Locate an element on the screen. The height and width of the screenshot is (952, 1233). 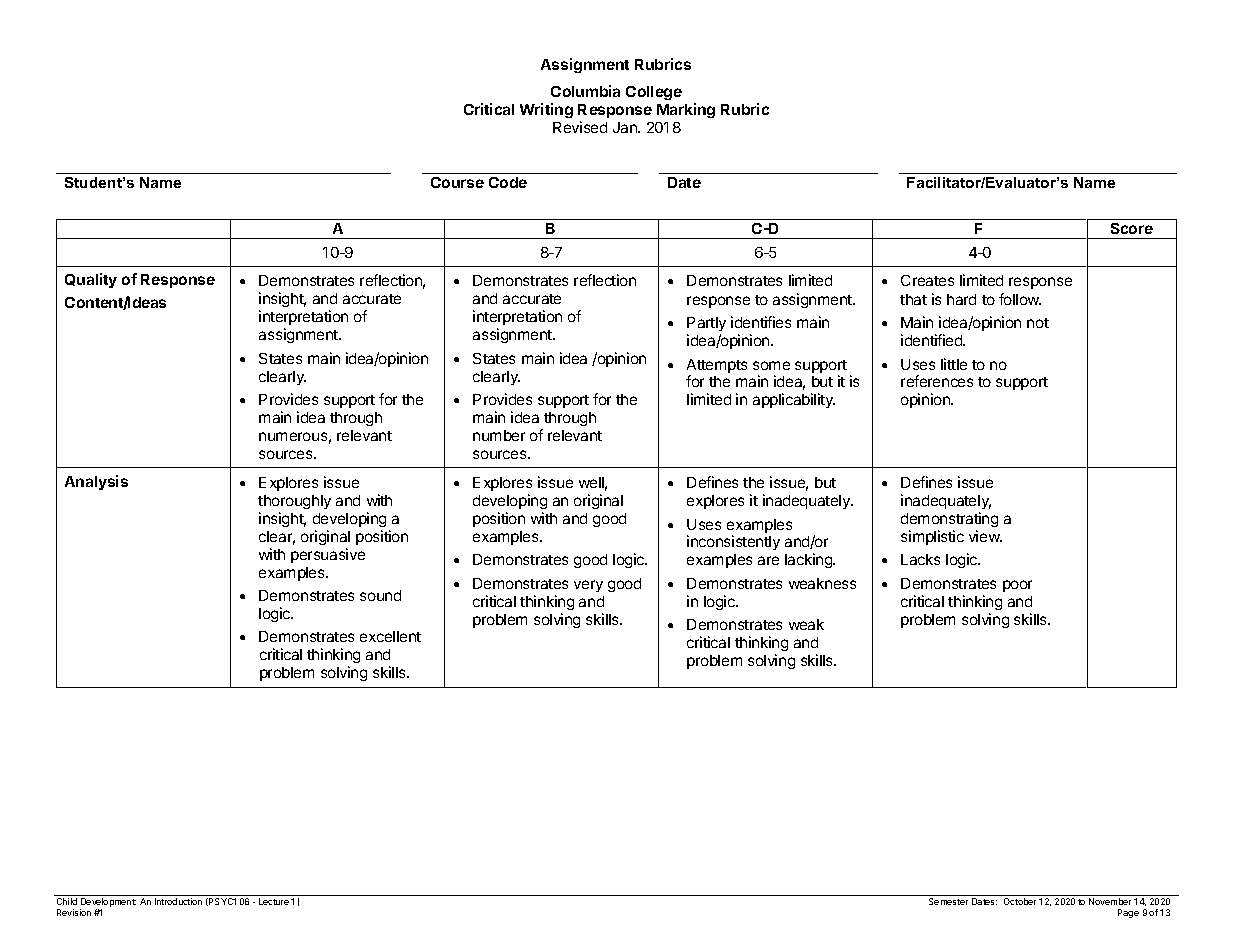
Introduction is located at coordinates (178, 901).
